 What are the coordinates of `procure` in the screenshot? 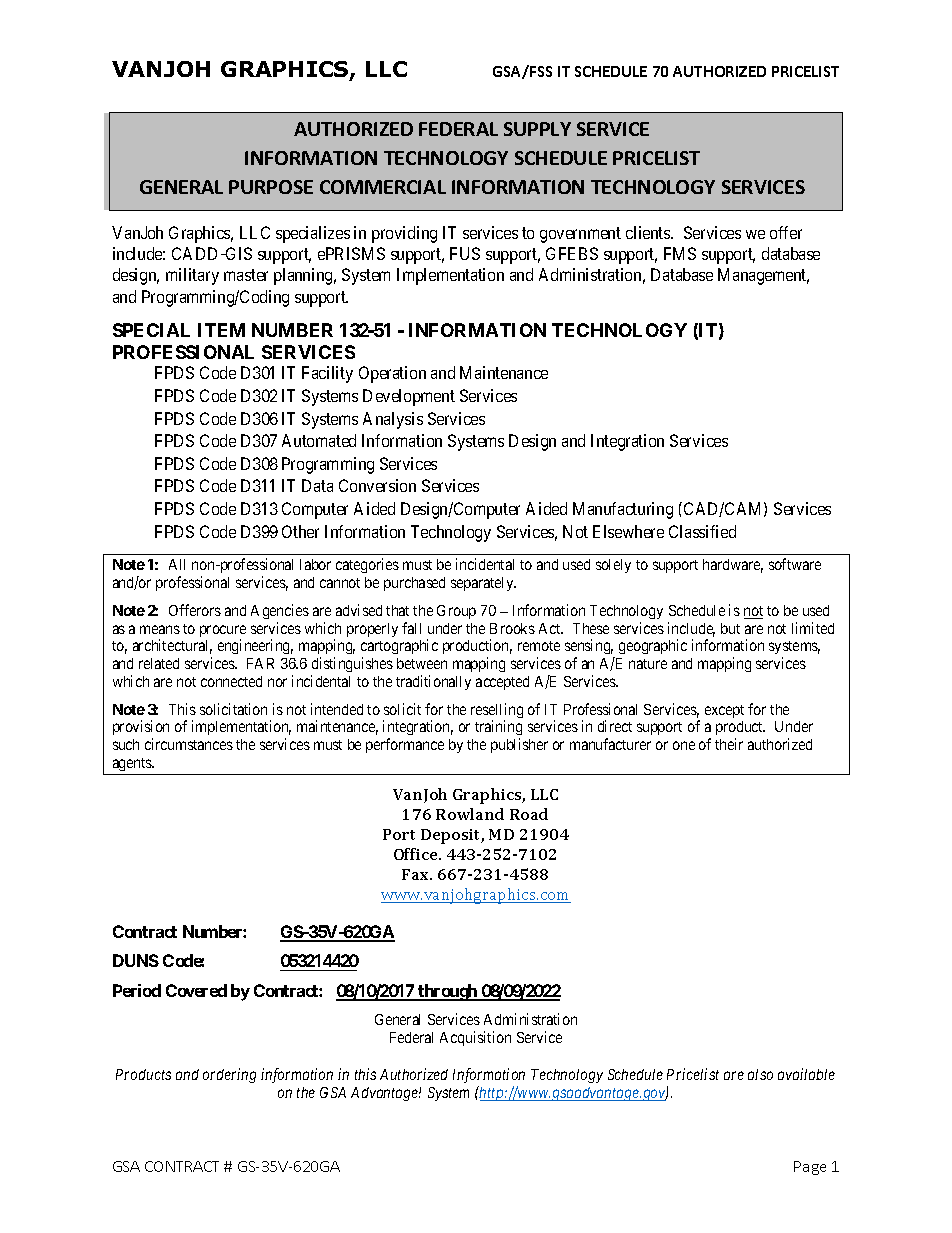 It's located at (223, 632).
